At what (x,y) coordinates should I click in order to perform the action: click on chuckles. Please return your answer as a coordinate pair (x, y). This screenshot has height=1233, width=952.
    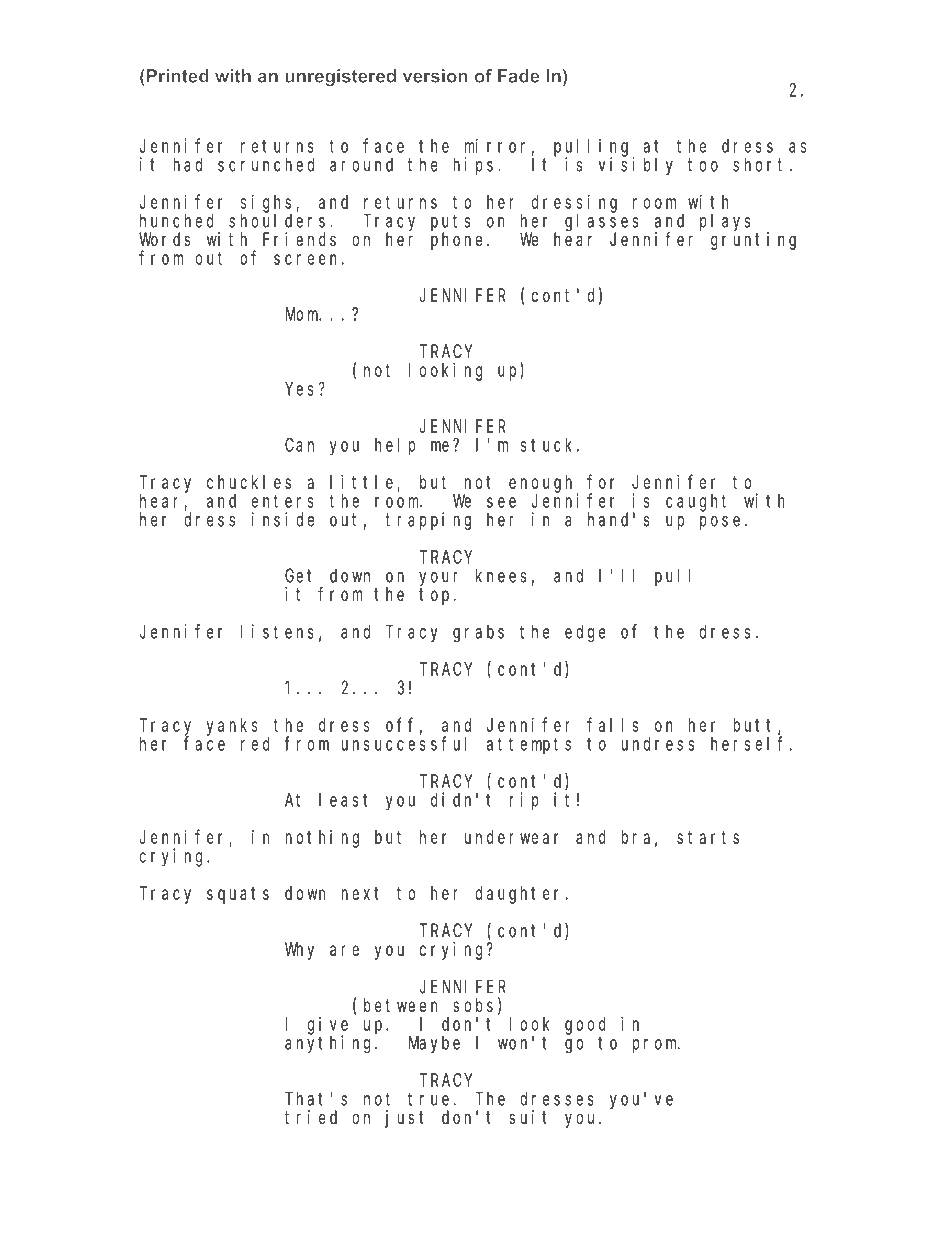
    Looking at the image, I should click on (249, 482).
